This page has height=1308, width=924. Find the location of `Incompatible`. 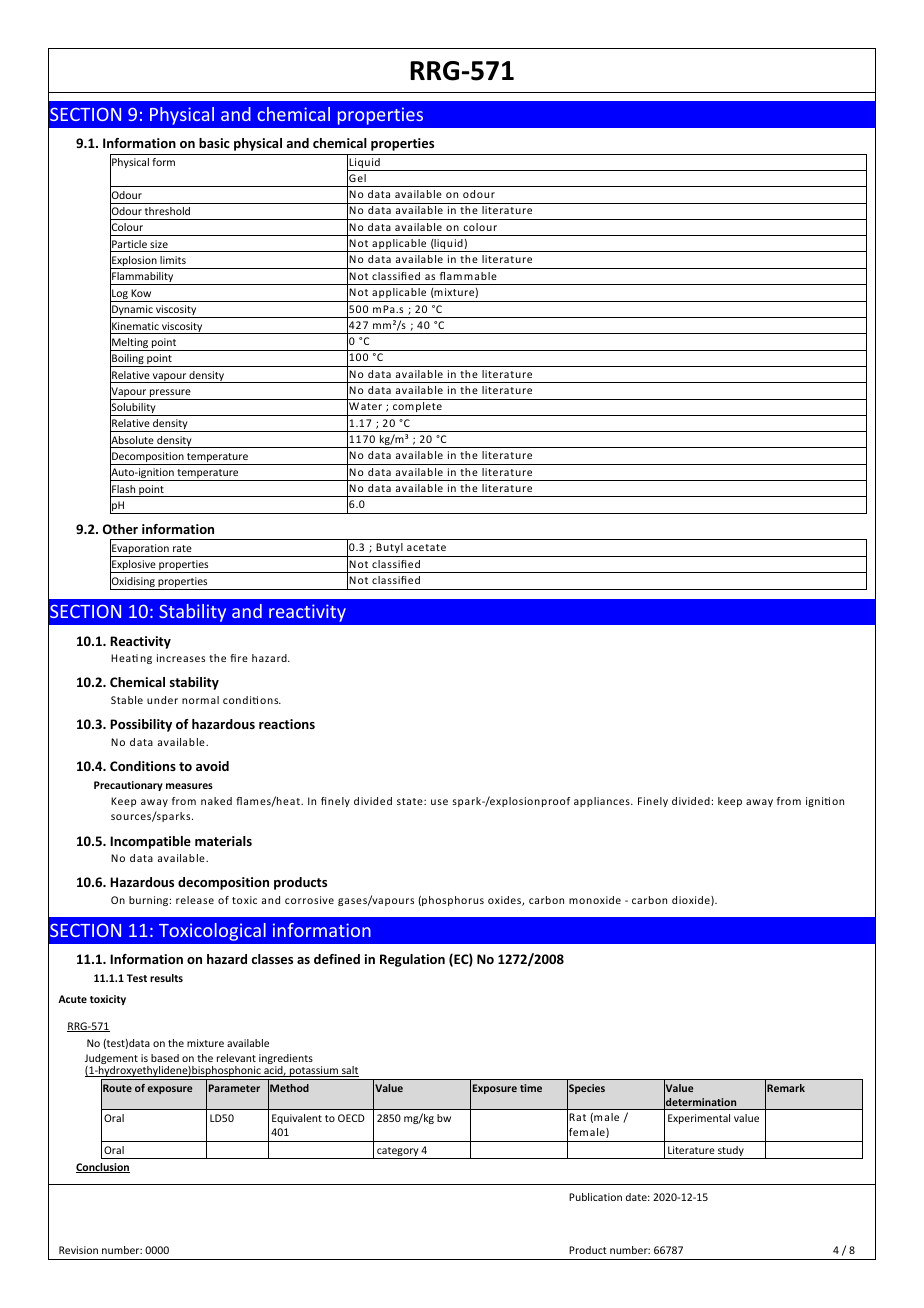

Incompatible is located at coordinates (150, 842).
